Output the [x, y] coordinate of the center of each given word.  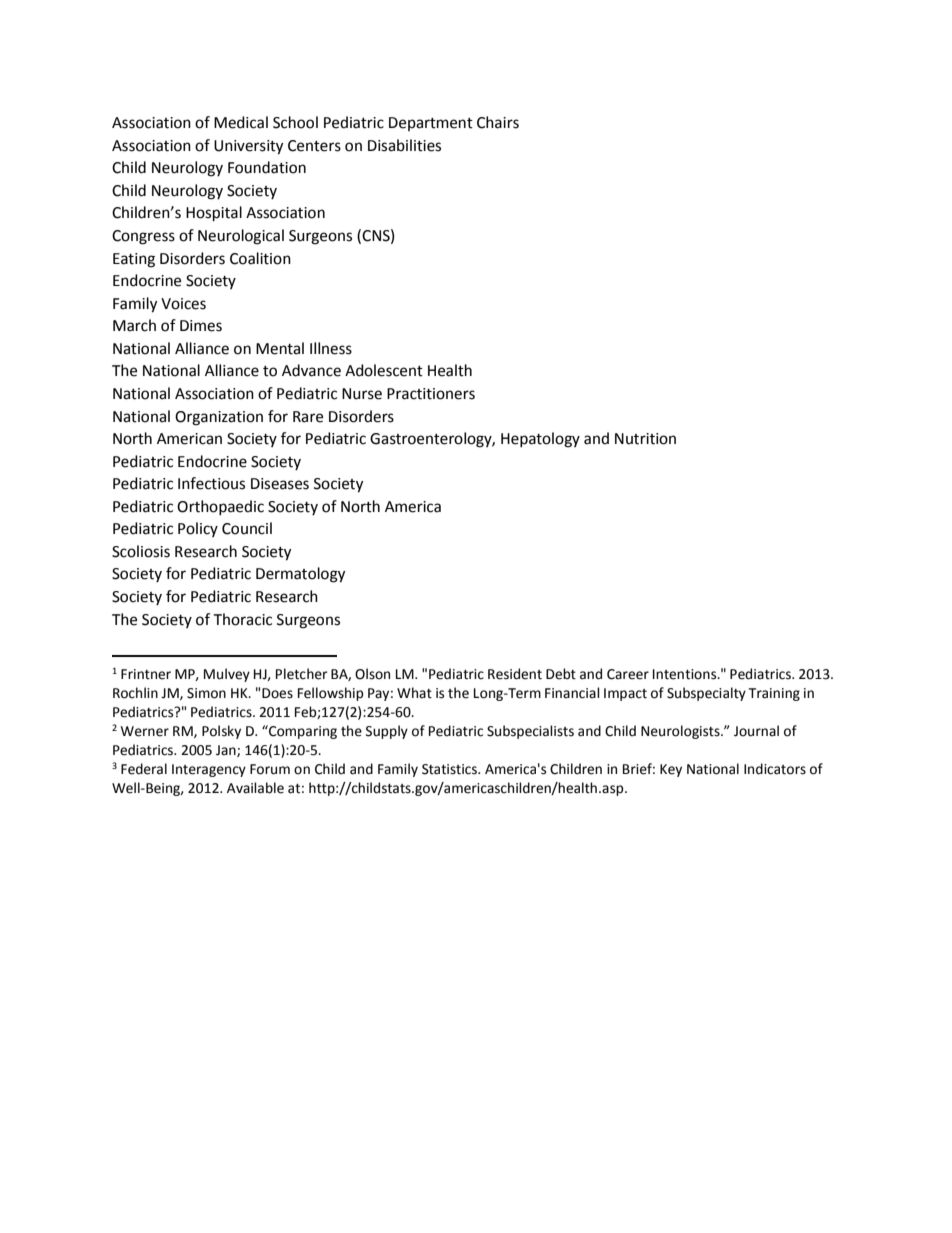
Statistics [450, 769]
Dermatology [300, 575]
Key [671, 770]
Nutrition [645, 439]
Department [431, 124]
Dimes [201, 326]
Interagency [209, 770]
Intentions [686, 674]
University [248, 147]
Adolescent [384, 370]
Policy [198, 529]
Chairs [498, 122]
